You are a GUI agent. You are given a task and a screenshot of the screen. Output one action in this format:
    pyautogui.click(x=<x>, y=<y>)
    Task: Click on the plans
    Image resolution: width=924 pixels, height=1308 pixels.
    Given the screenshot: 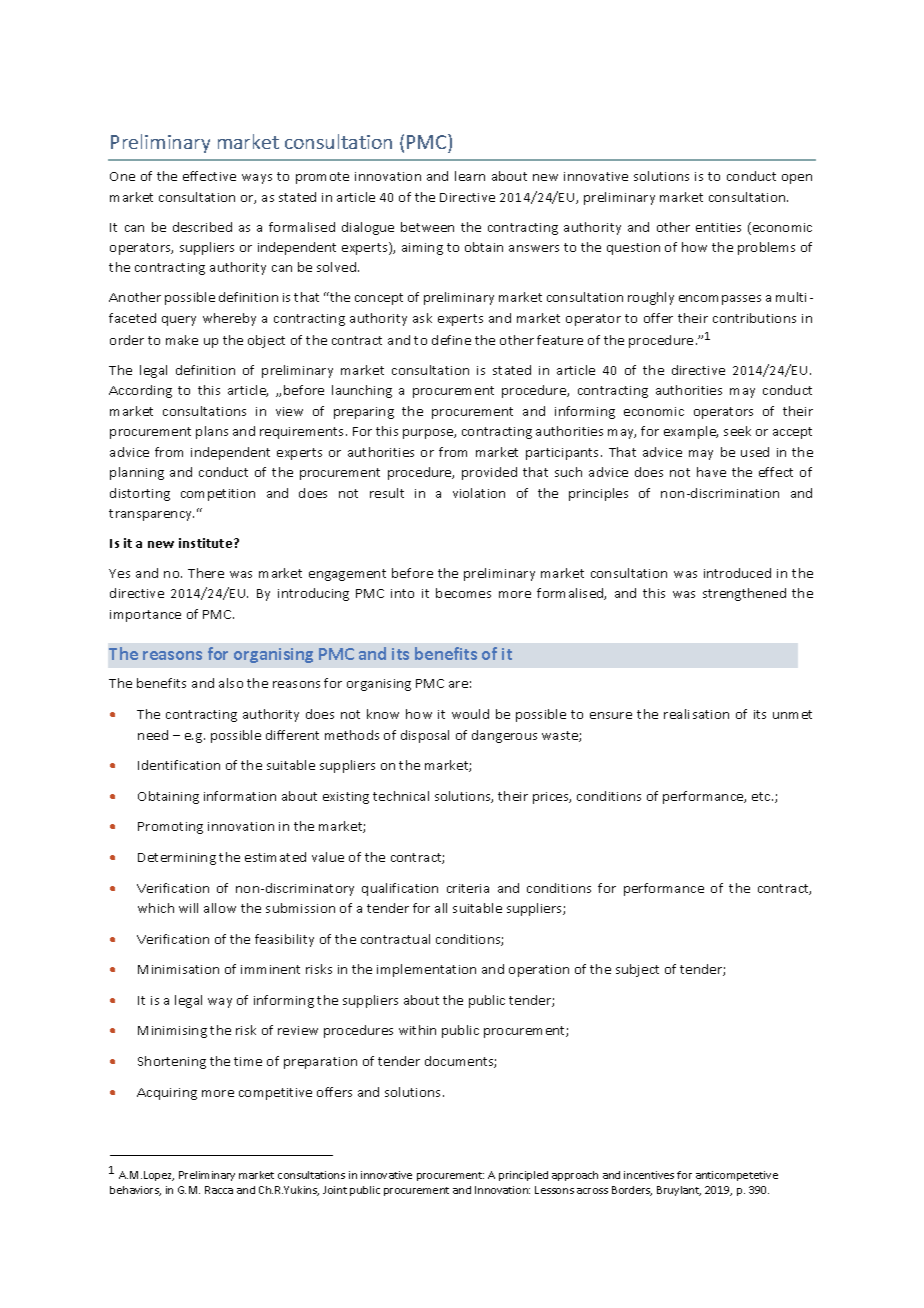 What is the action you would take?
    pyautogui.click(x=212, y=432)
